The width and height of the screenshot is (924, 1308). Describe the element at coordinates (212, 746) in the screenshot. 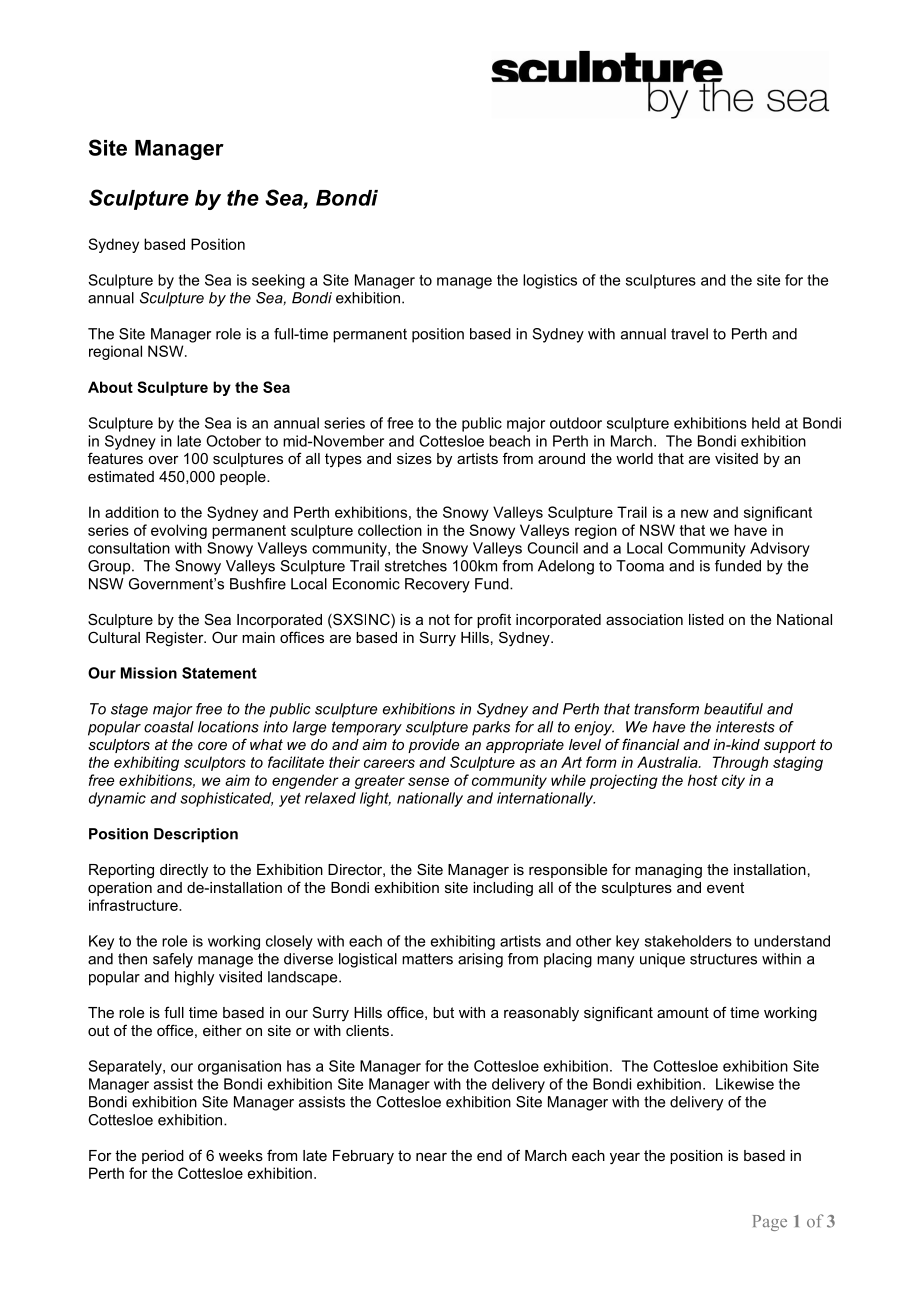

I see `core` at that location.
